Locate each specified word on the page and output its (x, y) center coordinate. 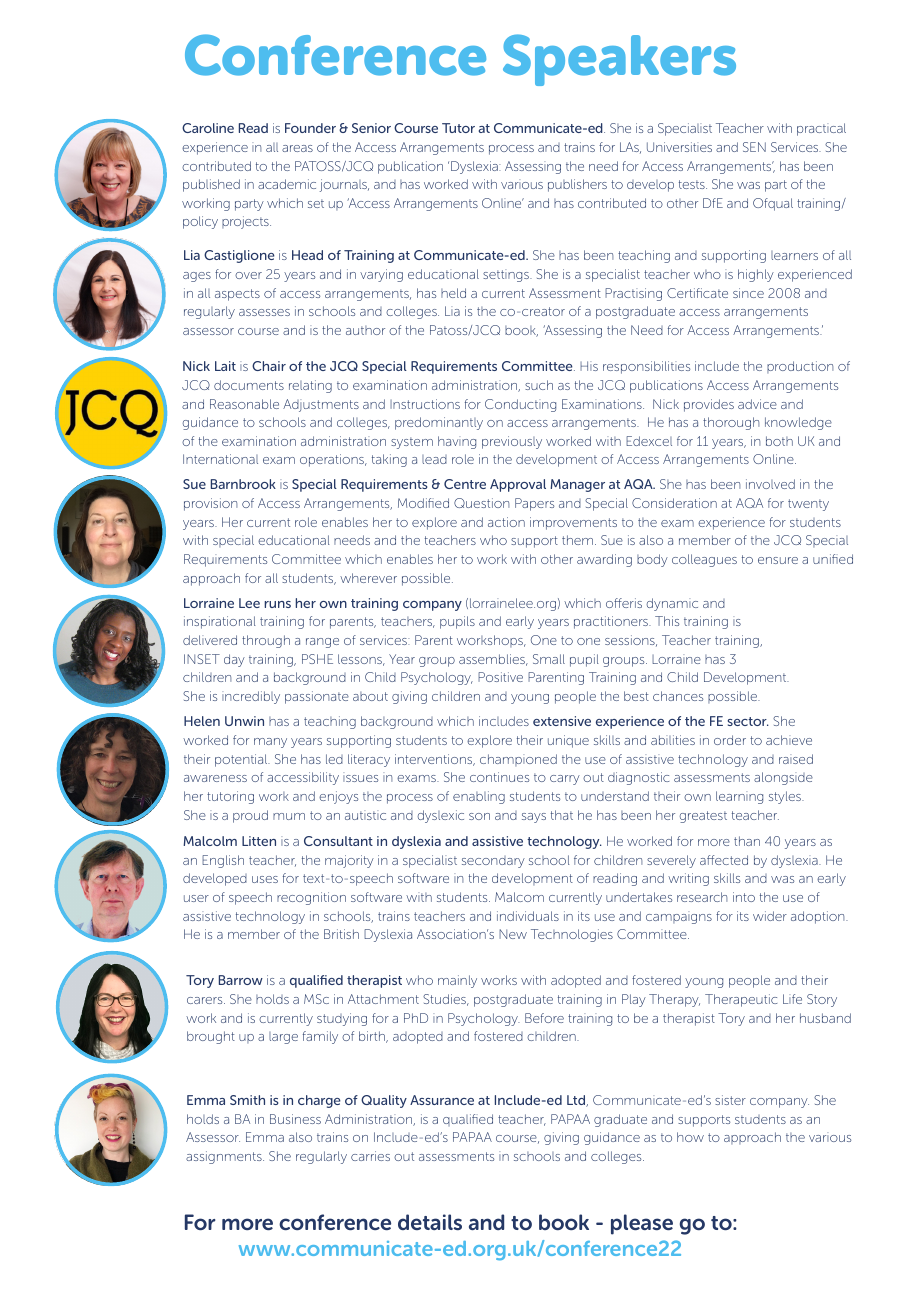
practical (821, 129)
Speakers (619, 60)
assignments (225, 1157)
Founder (310, 128)
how (690, 1137)
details (430, 1222)
